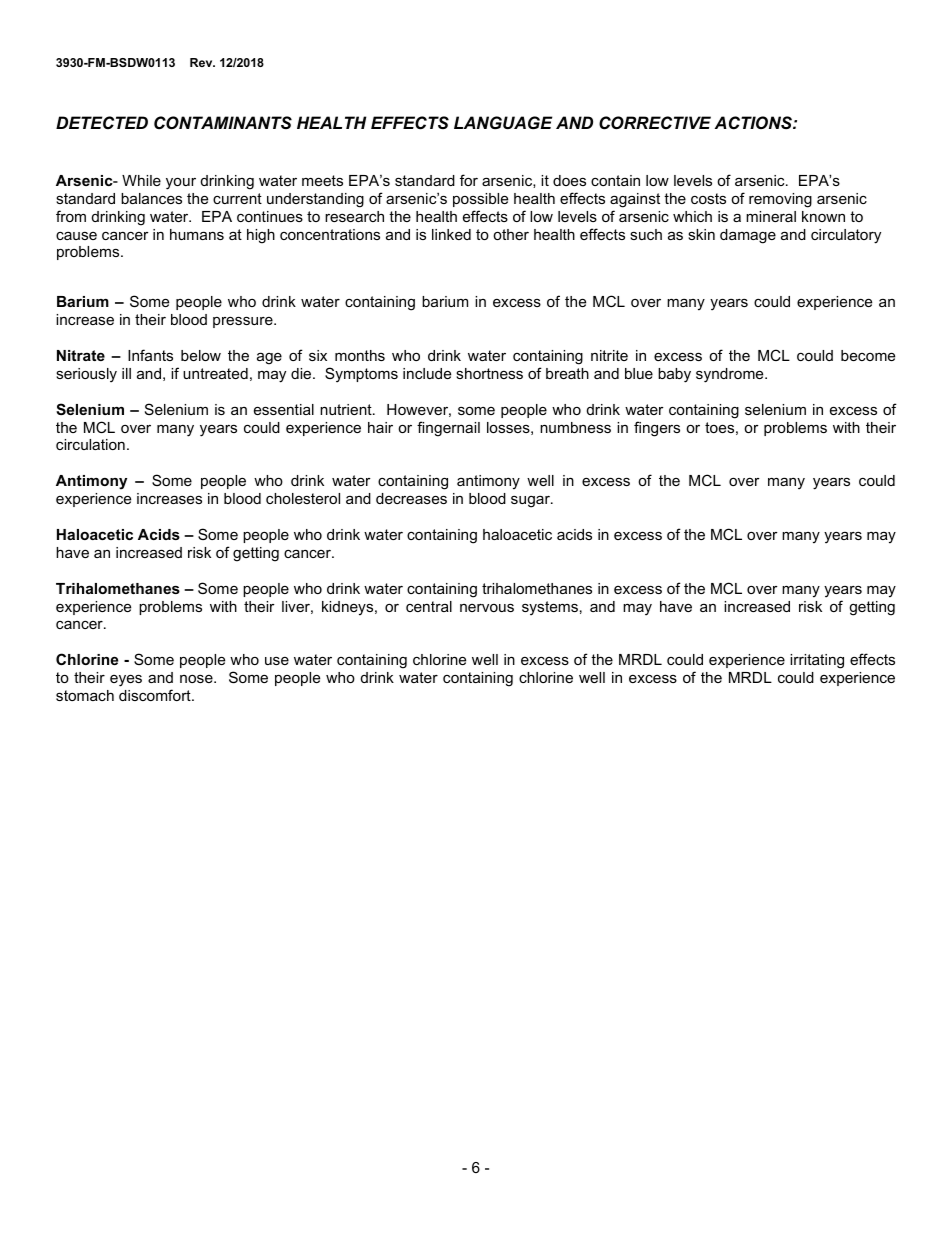  I want to click on damage, so click(748, 236).
